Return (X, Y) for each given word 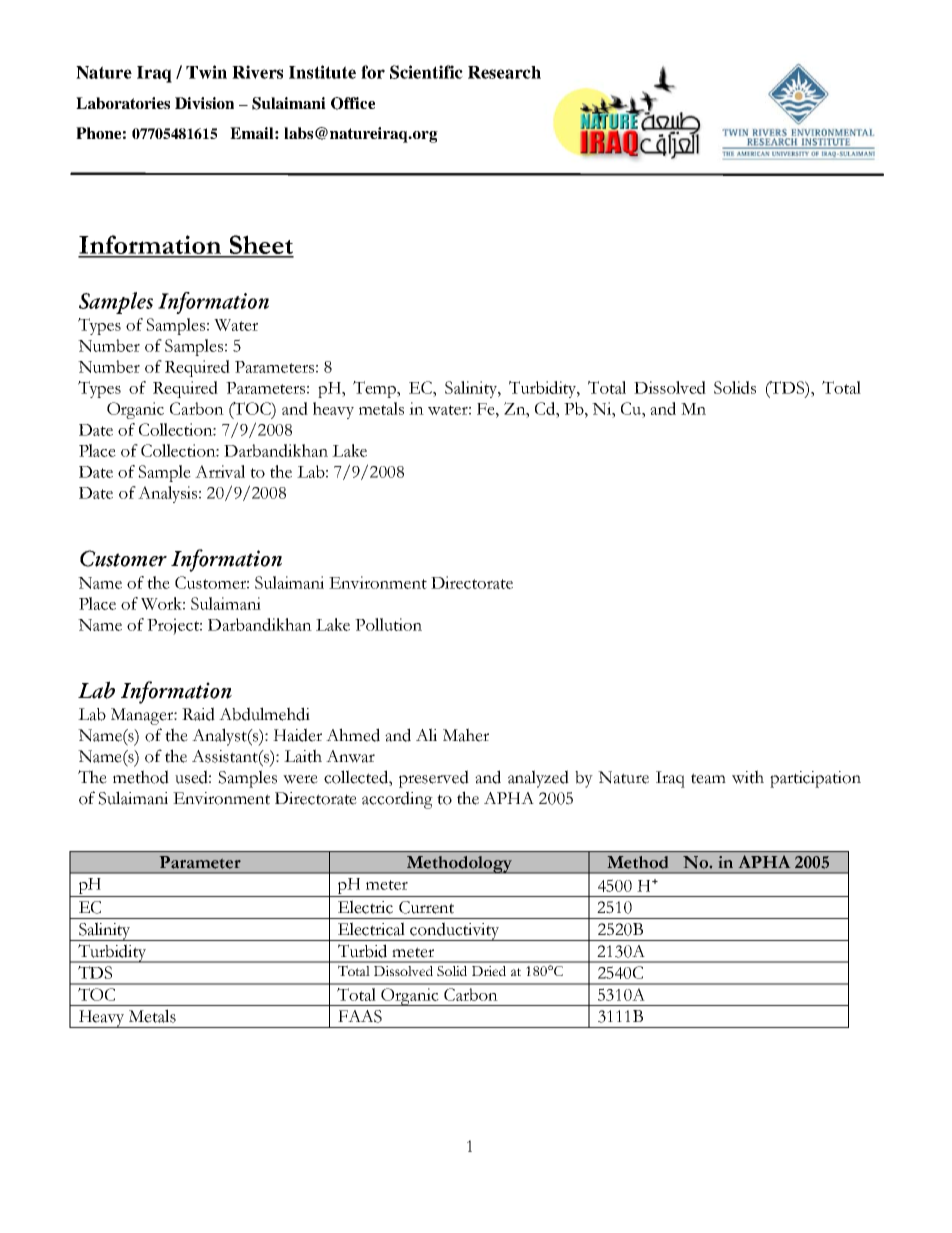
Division (204, 103)
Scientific (426, 72)
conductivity (455, 931)
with (748, 777)
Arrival (220, 471)
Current (426, 907)
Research (504, 72)
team (708, 778)
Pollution (388, 624)
